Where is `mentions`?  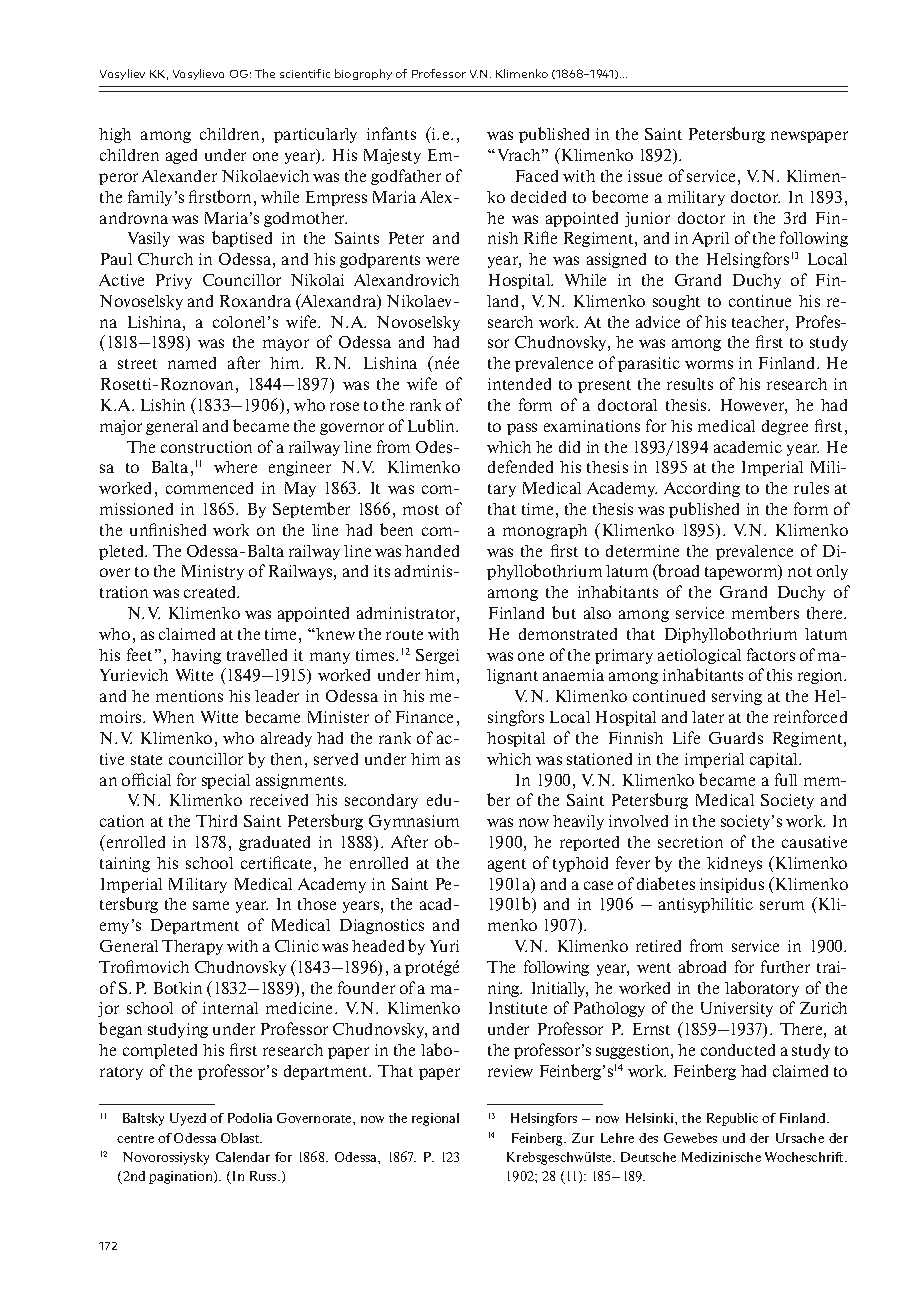 mentions is located at coordinates (189, 696).
